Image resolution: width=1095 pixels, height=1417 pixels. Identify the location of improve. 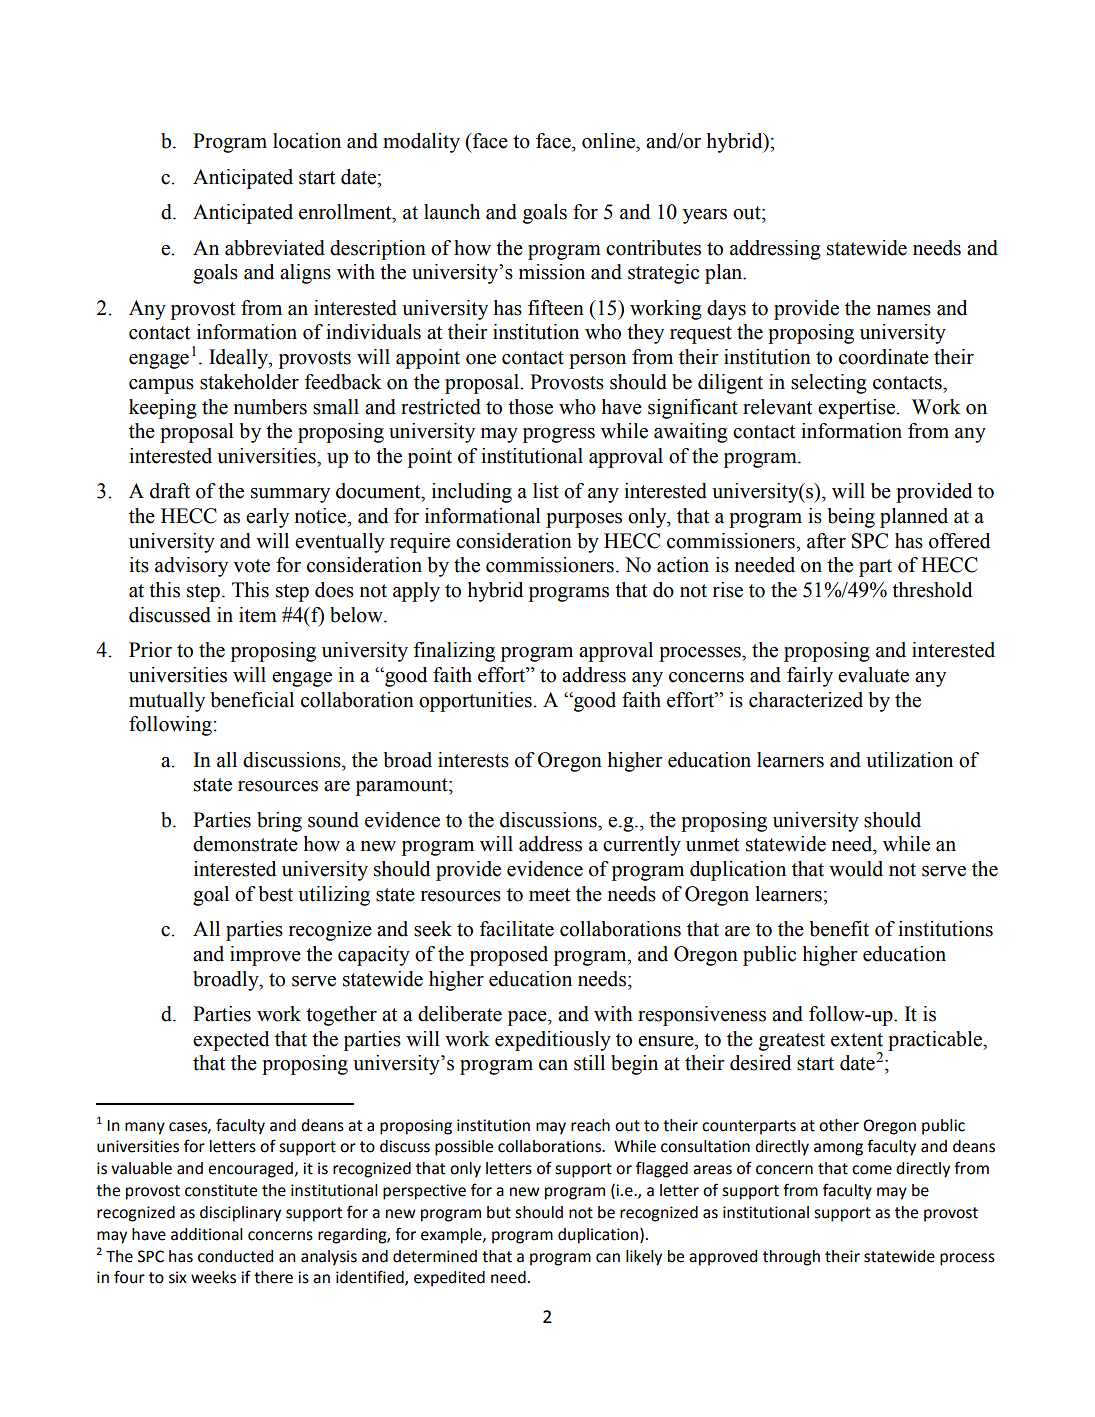
(265, 956).
